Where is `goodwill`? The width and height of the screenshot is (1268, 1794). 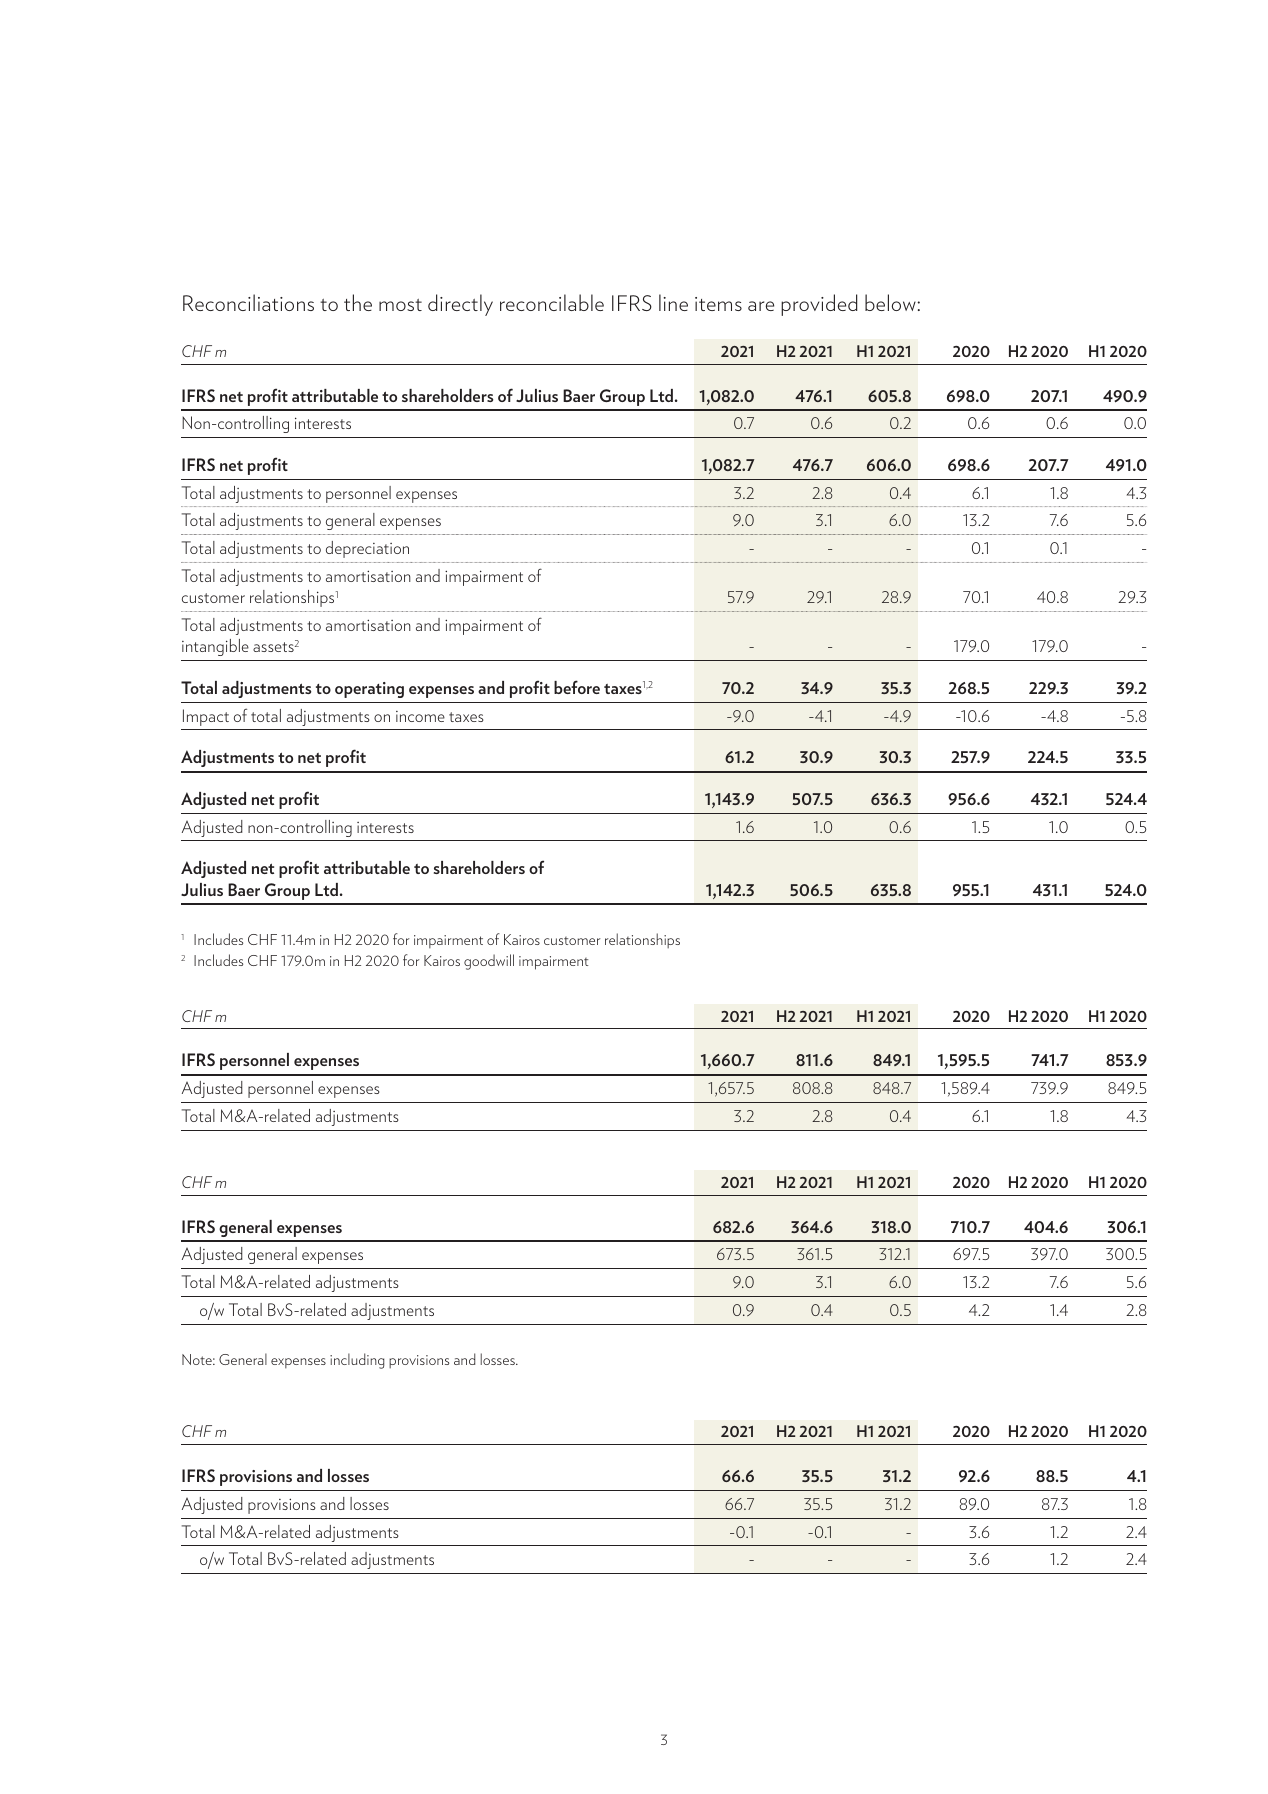
goodwill is located at coordinates (489, 962).
